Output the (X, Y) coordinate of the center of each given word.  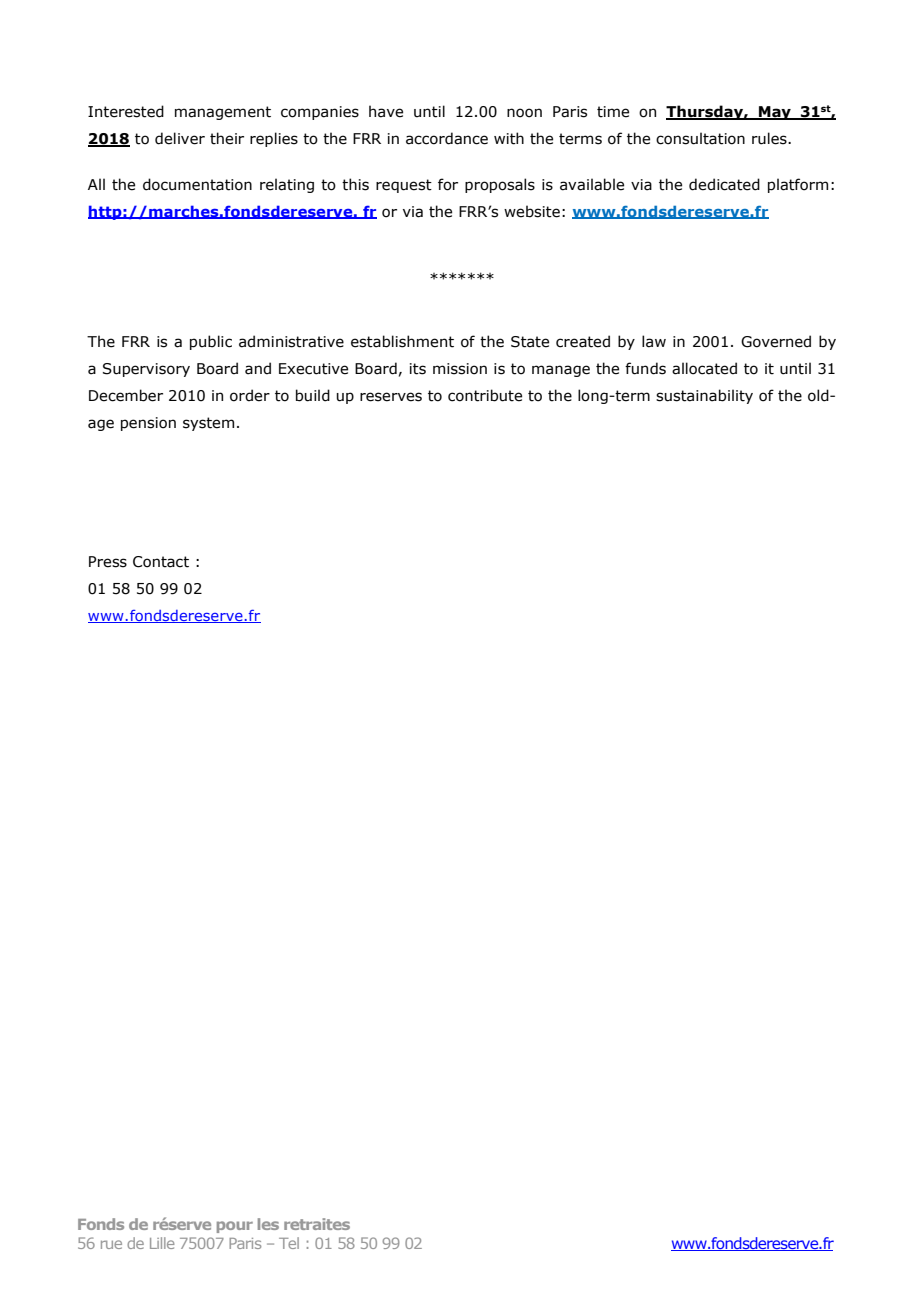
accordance (447, 138)
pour (235, 1227)
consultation (700, 138)
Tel (289, 1243)
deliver (180, 138)
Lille (162, 1243)
